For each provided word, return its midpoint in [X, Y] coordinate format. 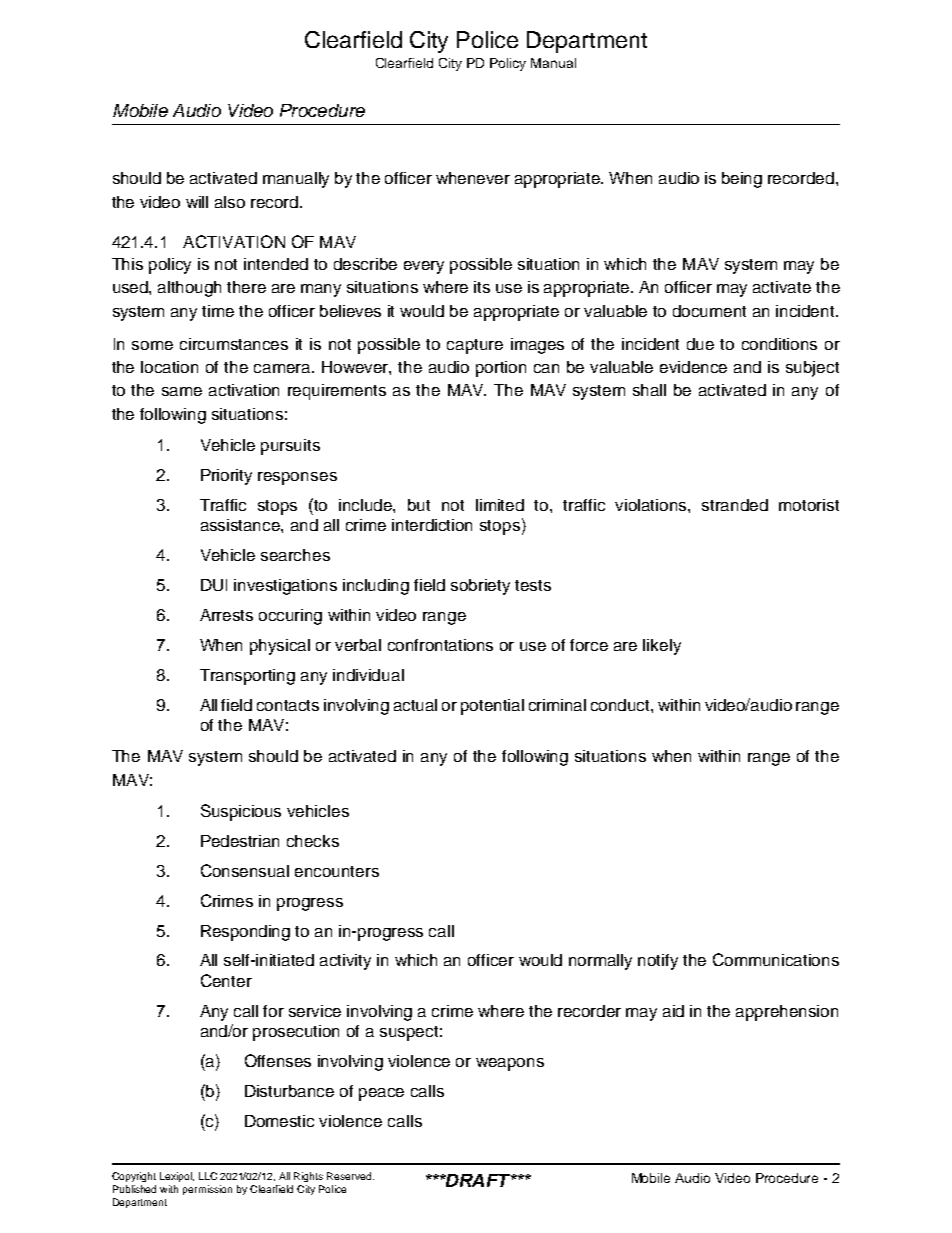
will [197, 202]
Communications [776, 959]
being [742, 180]
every [424, 267]
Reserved [350, 1176]
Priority [226, 477]
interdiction [432, 525]
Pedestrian [240, 841]
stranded [735, 505]
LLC [208, 1176]
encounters [337, 871]
